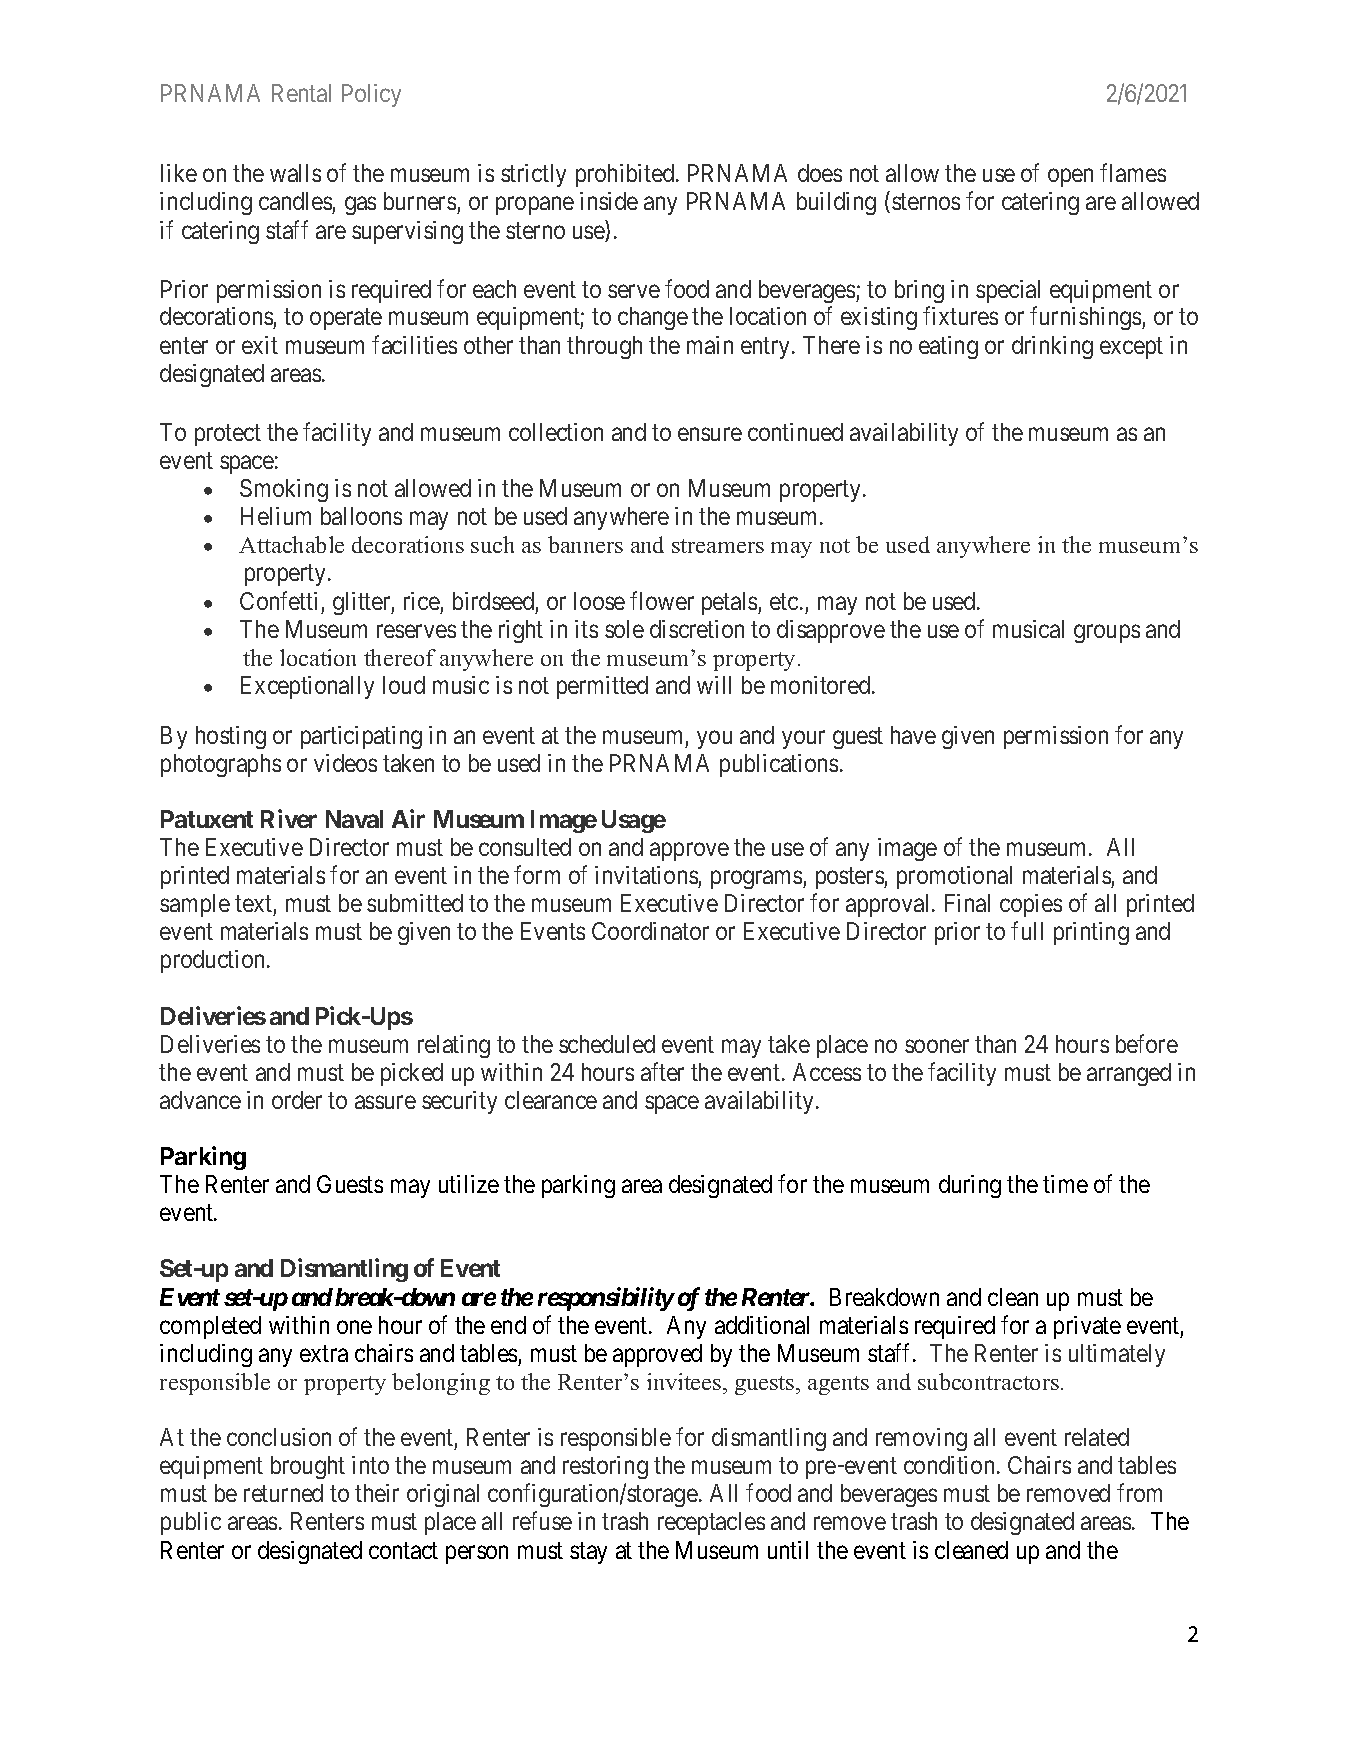 This screenshot has height=1759, width=1359. I want to click on returned, so click(283, 1493).
